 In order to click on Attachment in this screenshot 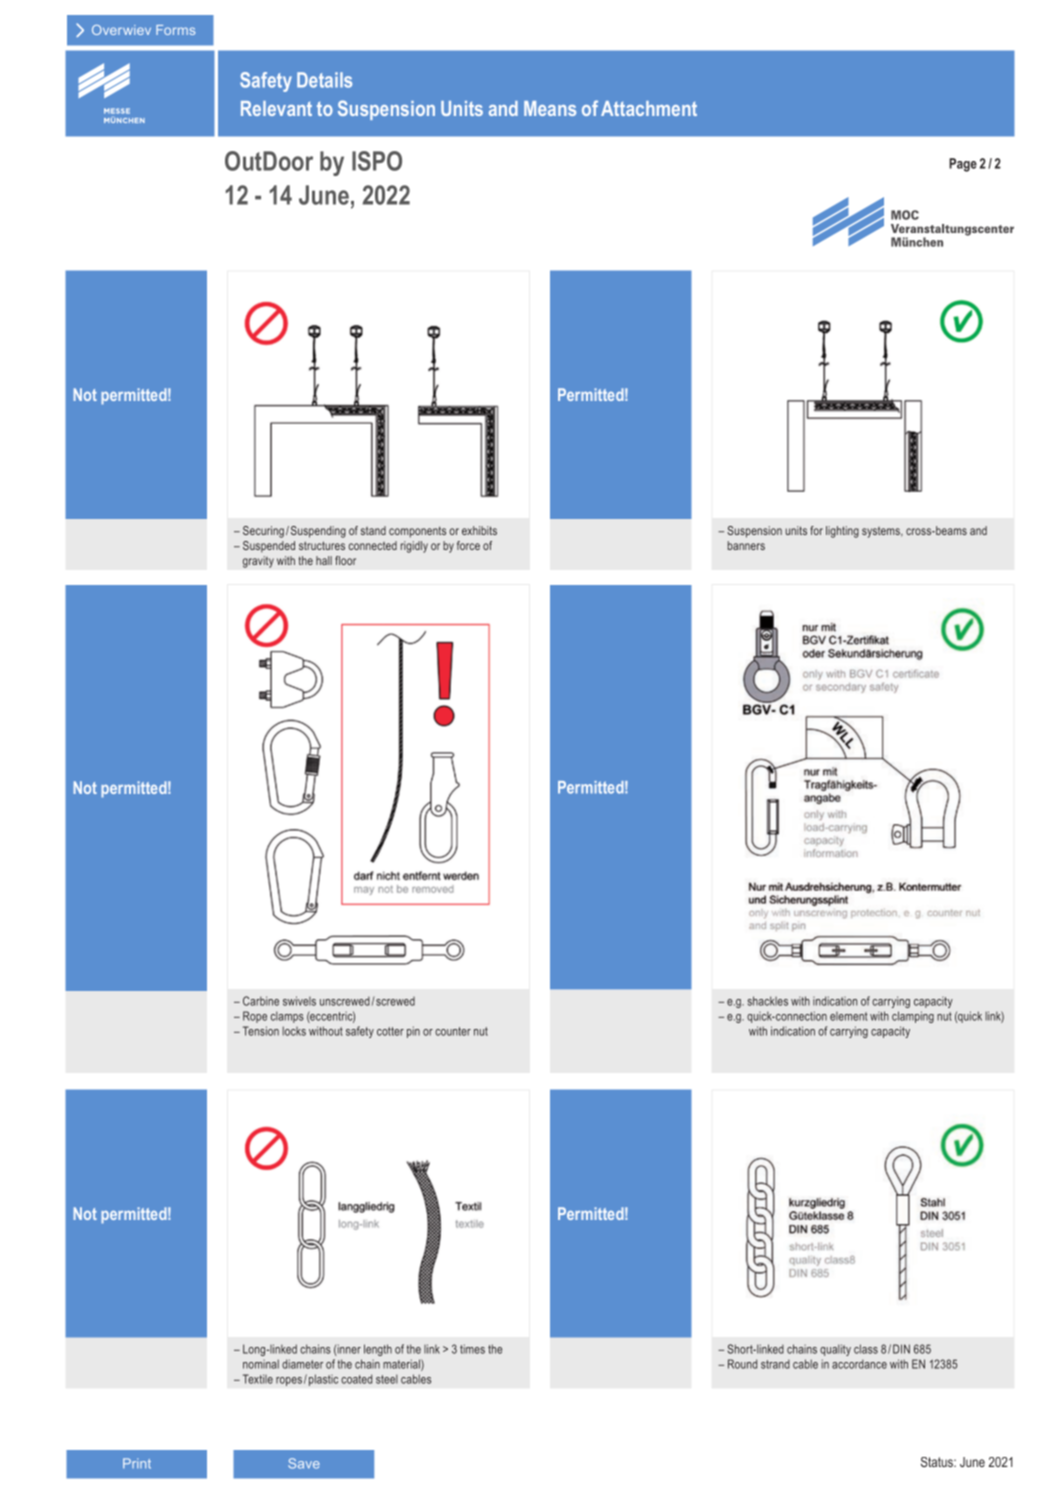, I will do `click(649, 108)`.
